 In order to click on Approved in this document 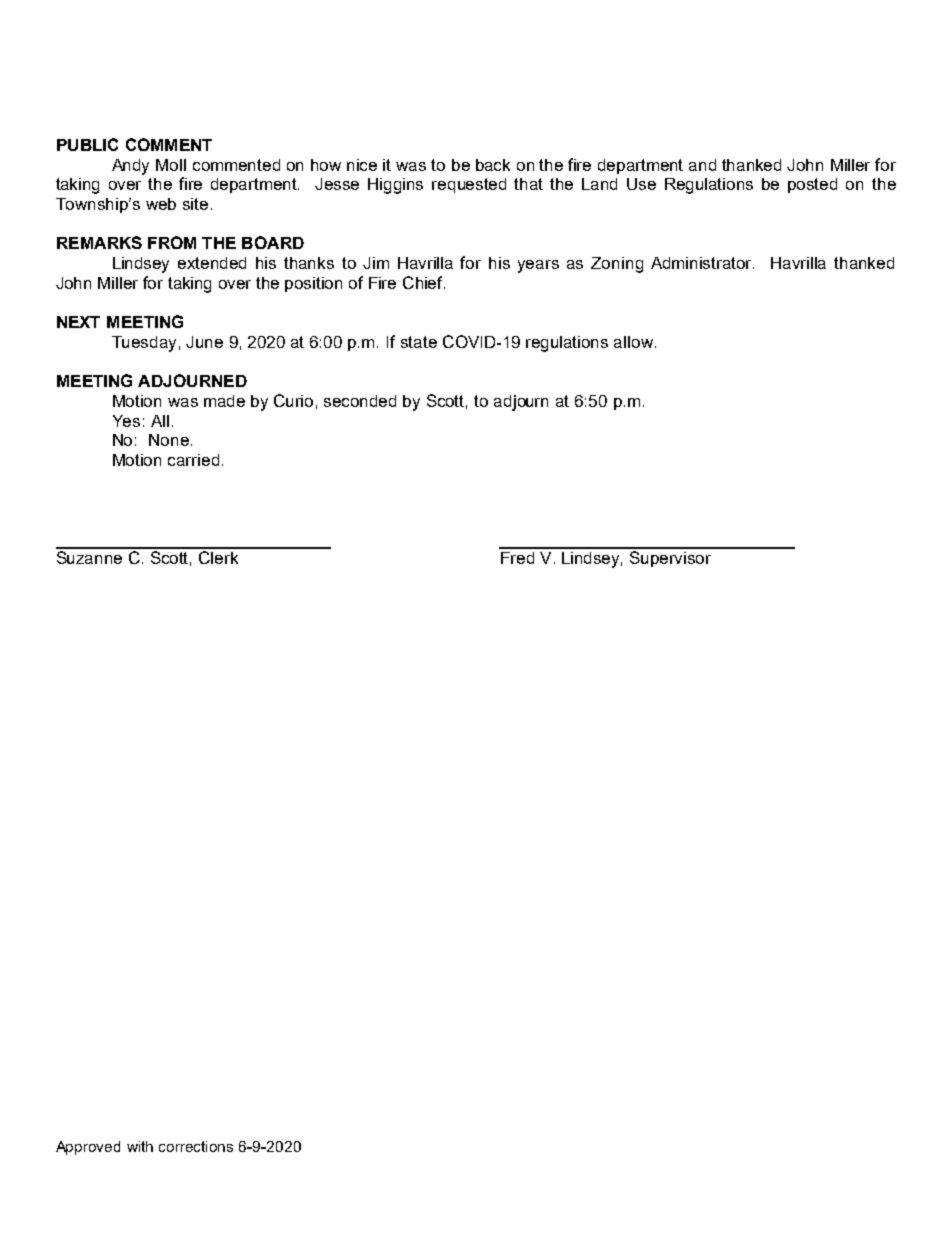, I will do `click(88, 1148)`.
